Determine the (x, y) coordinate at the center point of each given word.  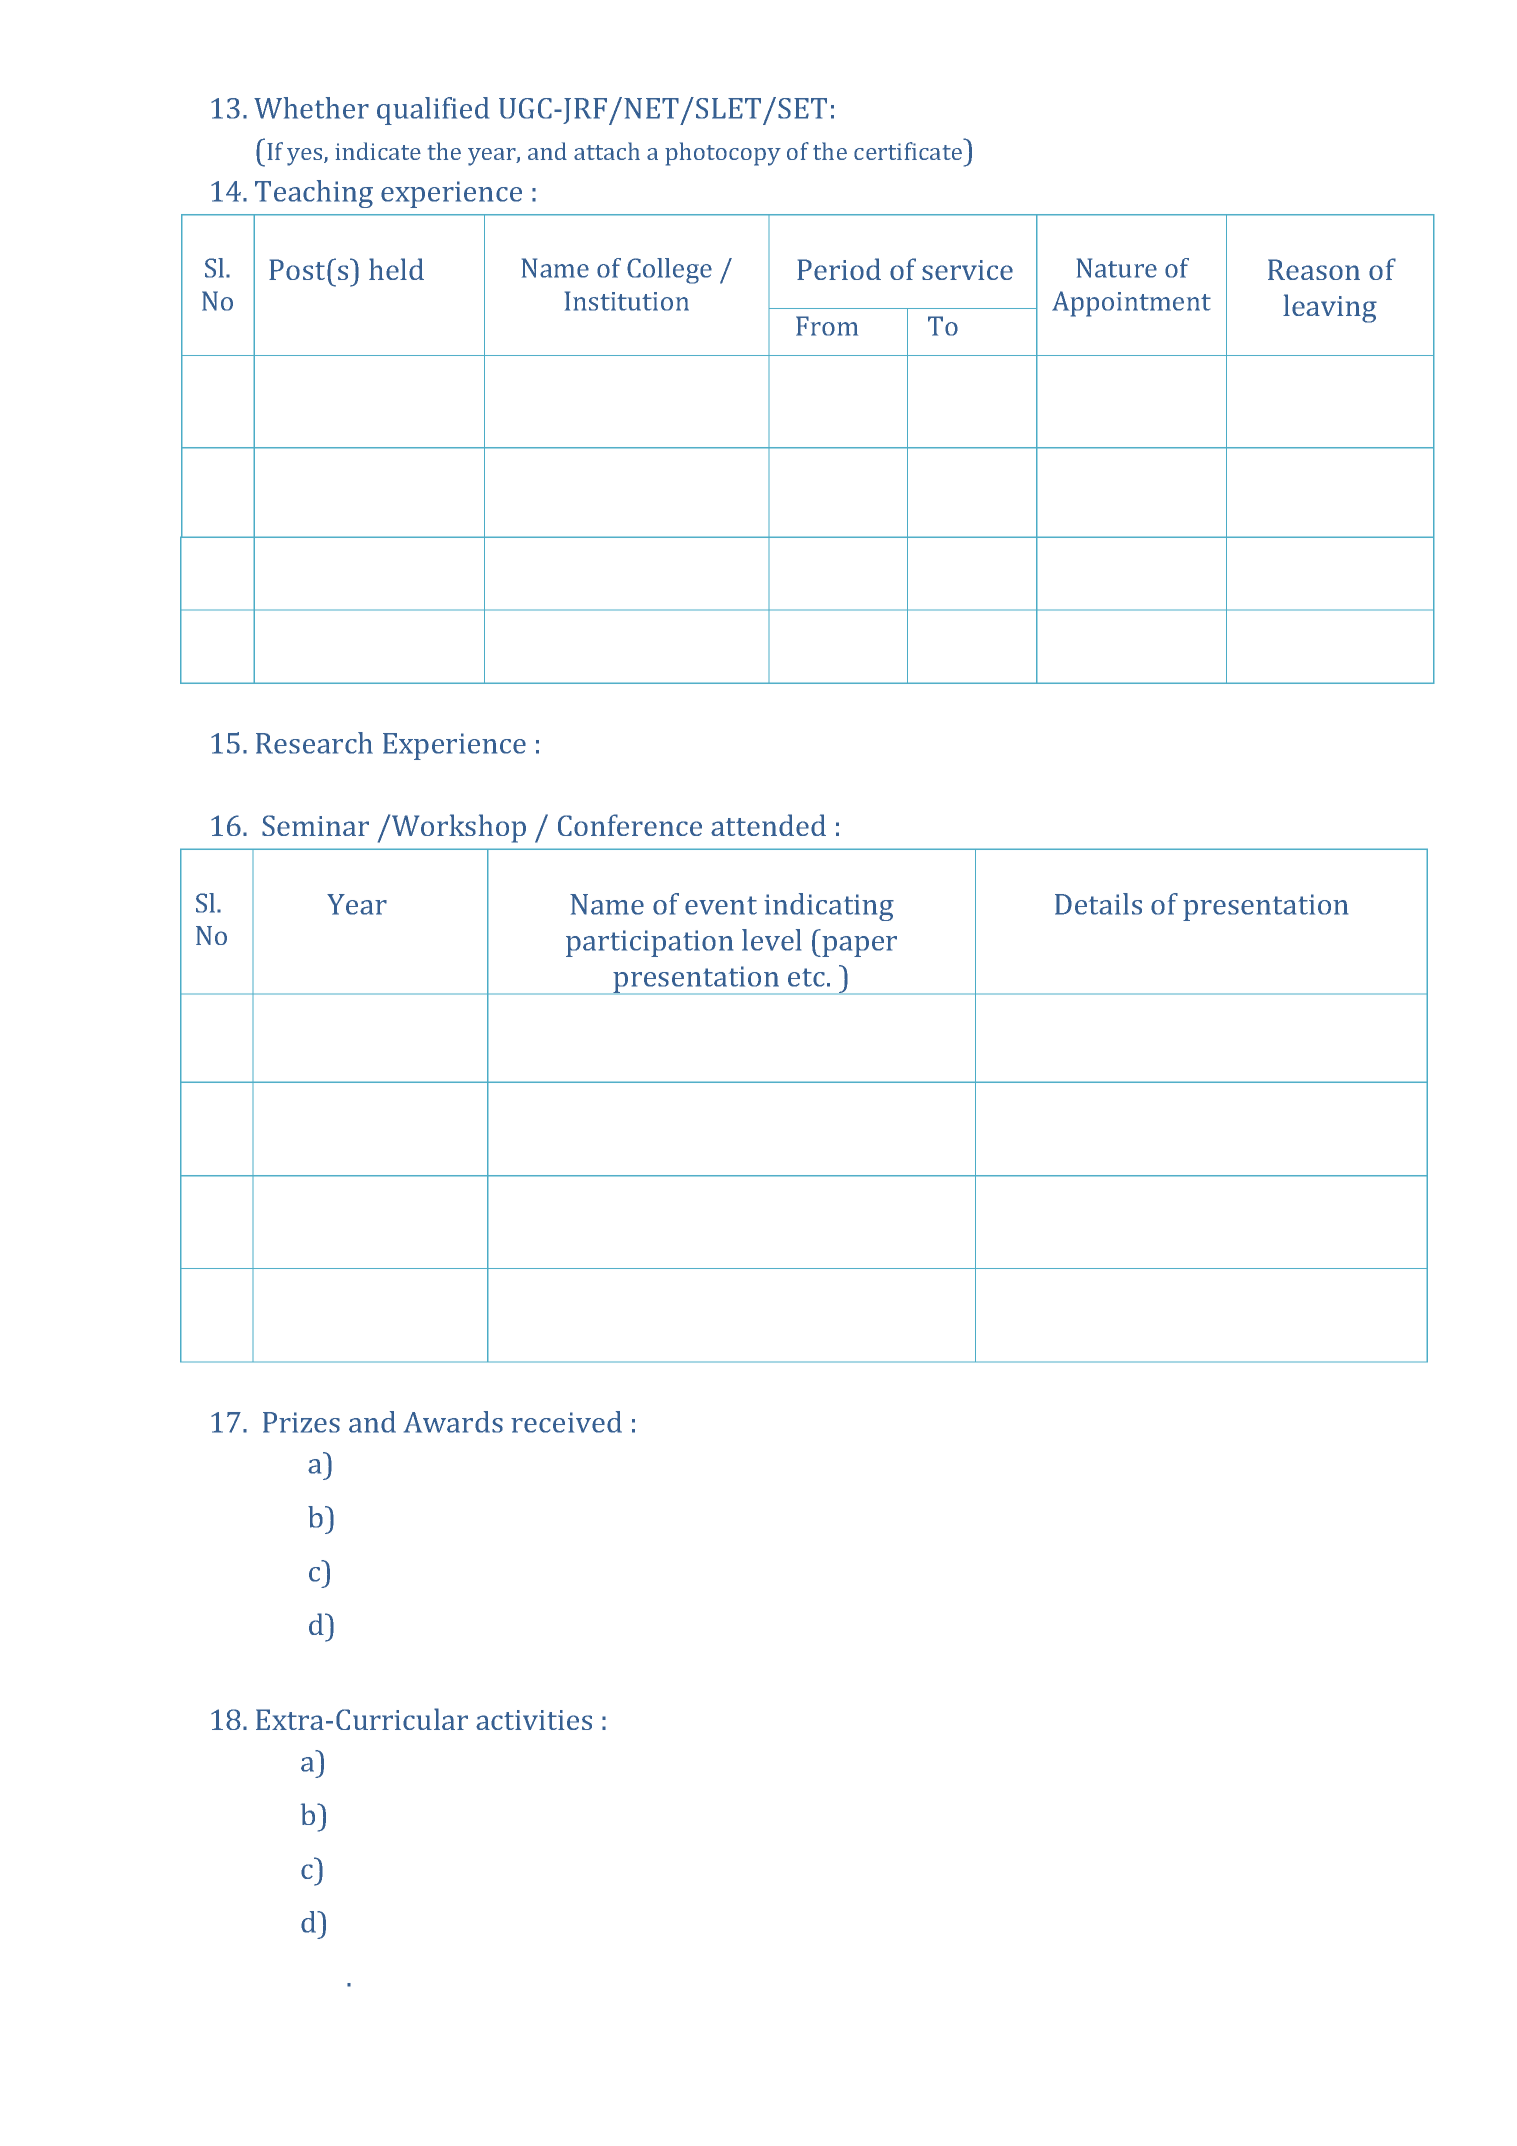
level (771, 940)
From (827, 326)
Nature (1117, 268)
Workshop (459, 828)
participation (649, 943)
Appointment (1131, 304)
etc (806, 977)
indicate (378, 151)
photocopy (723, 154)
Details (1098, 904)
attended (768, 825)
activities (534, 1720)
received (566, 1422)
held (396, 269)
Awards (453, 1422)
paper (858, 946)
